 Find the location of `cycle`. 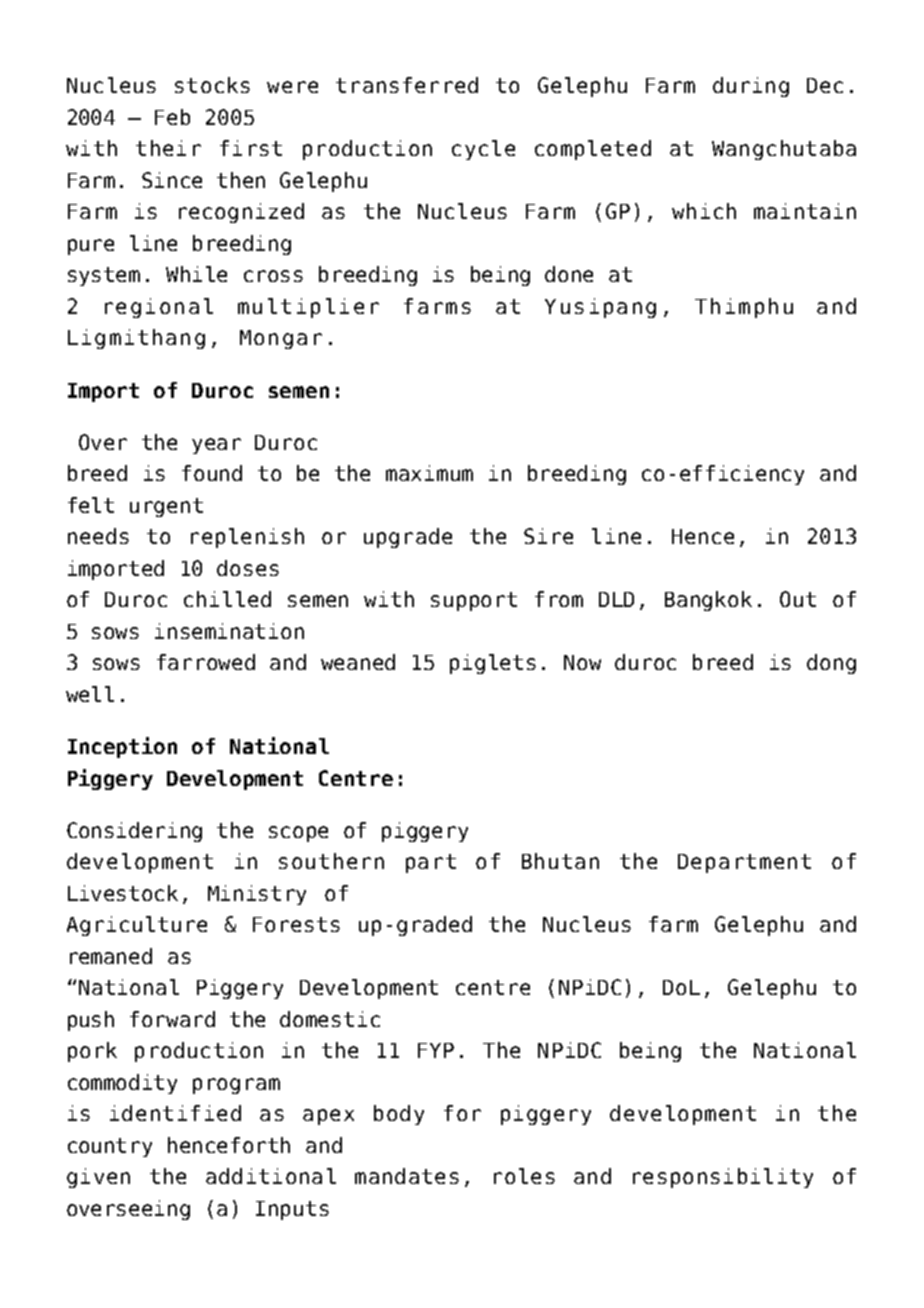

cycle is located at coordinates (483, 150).
